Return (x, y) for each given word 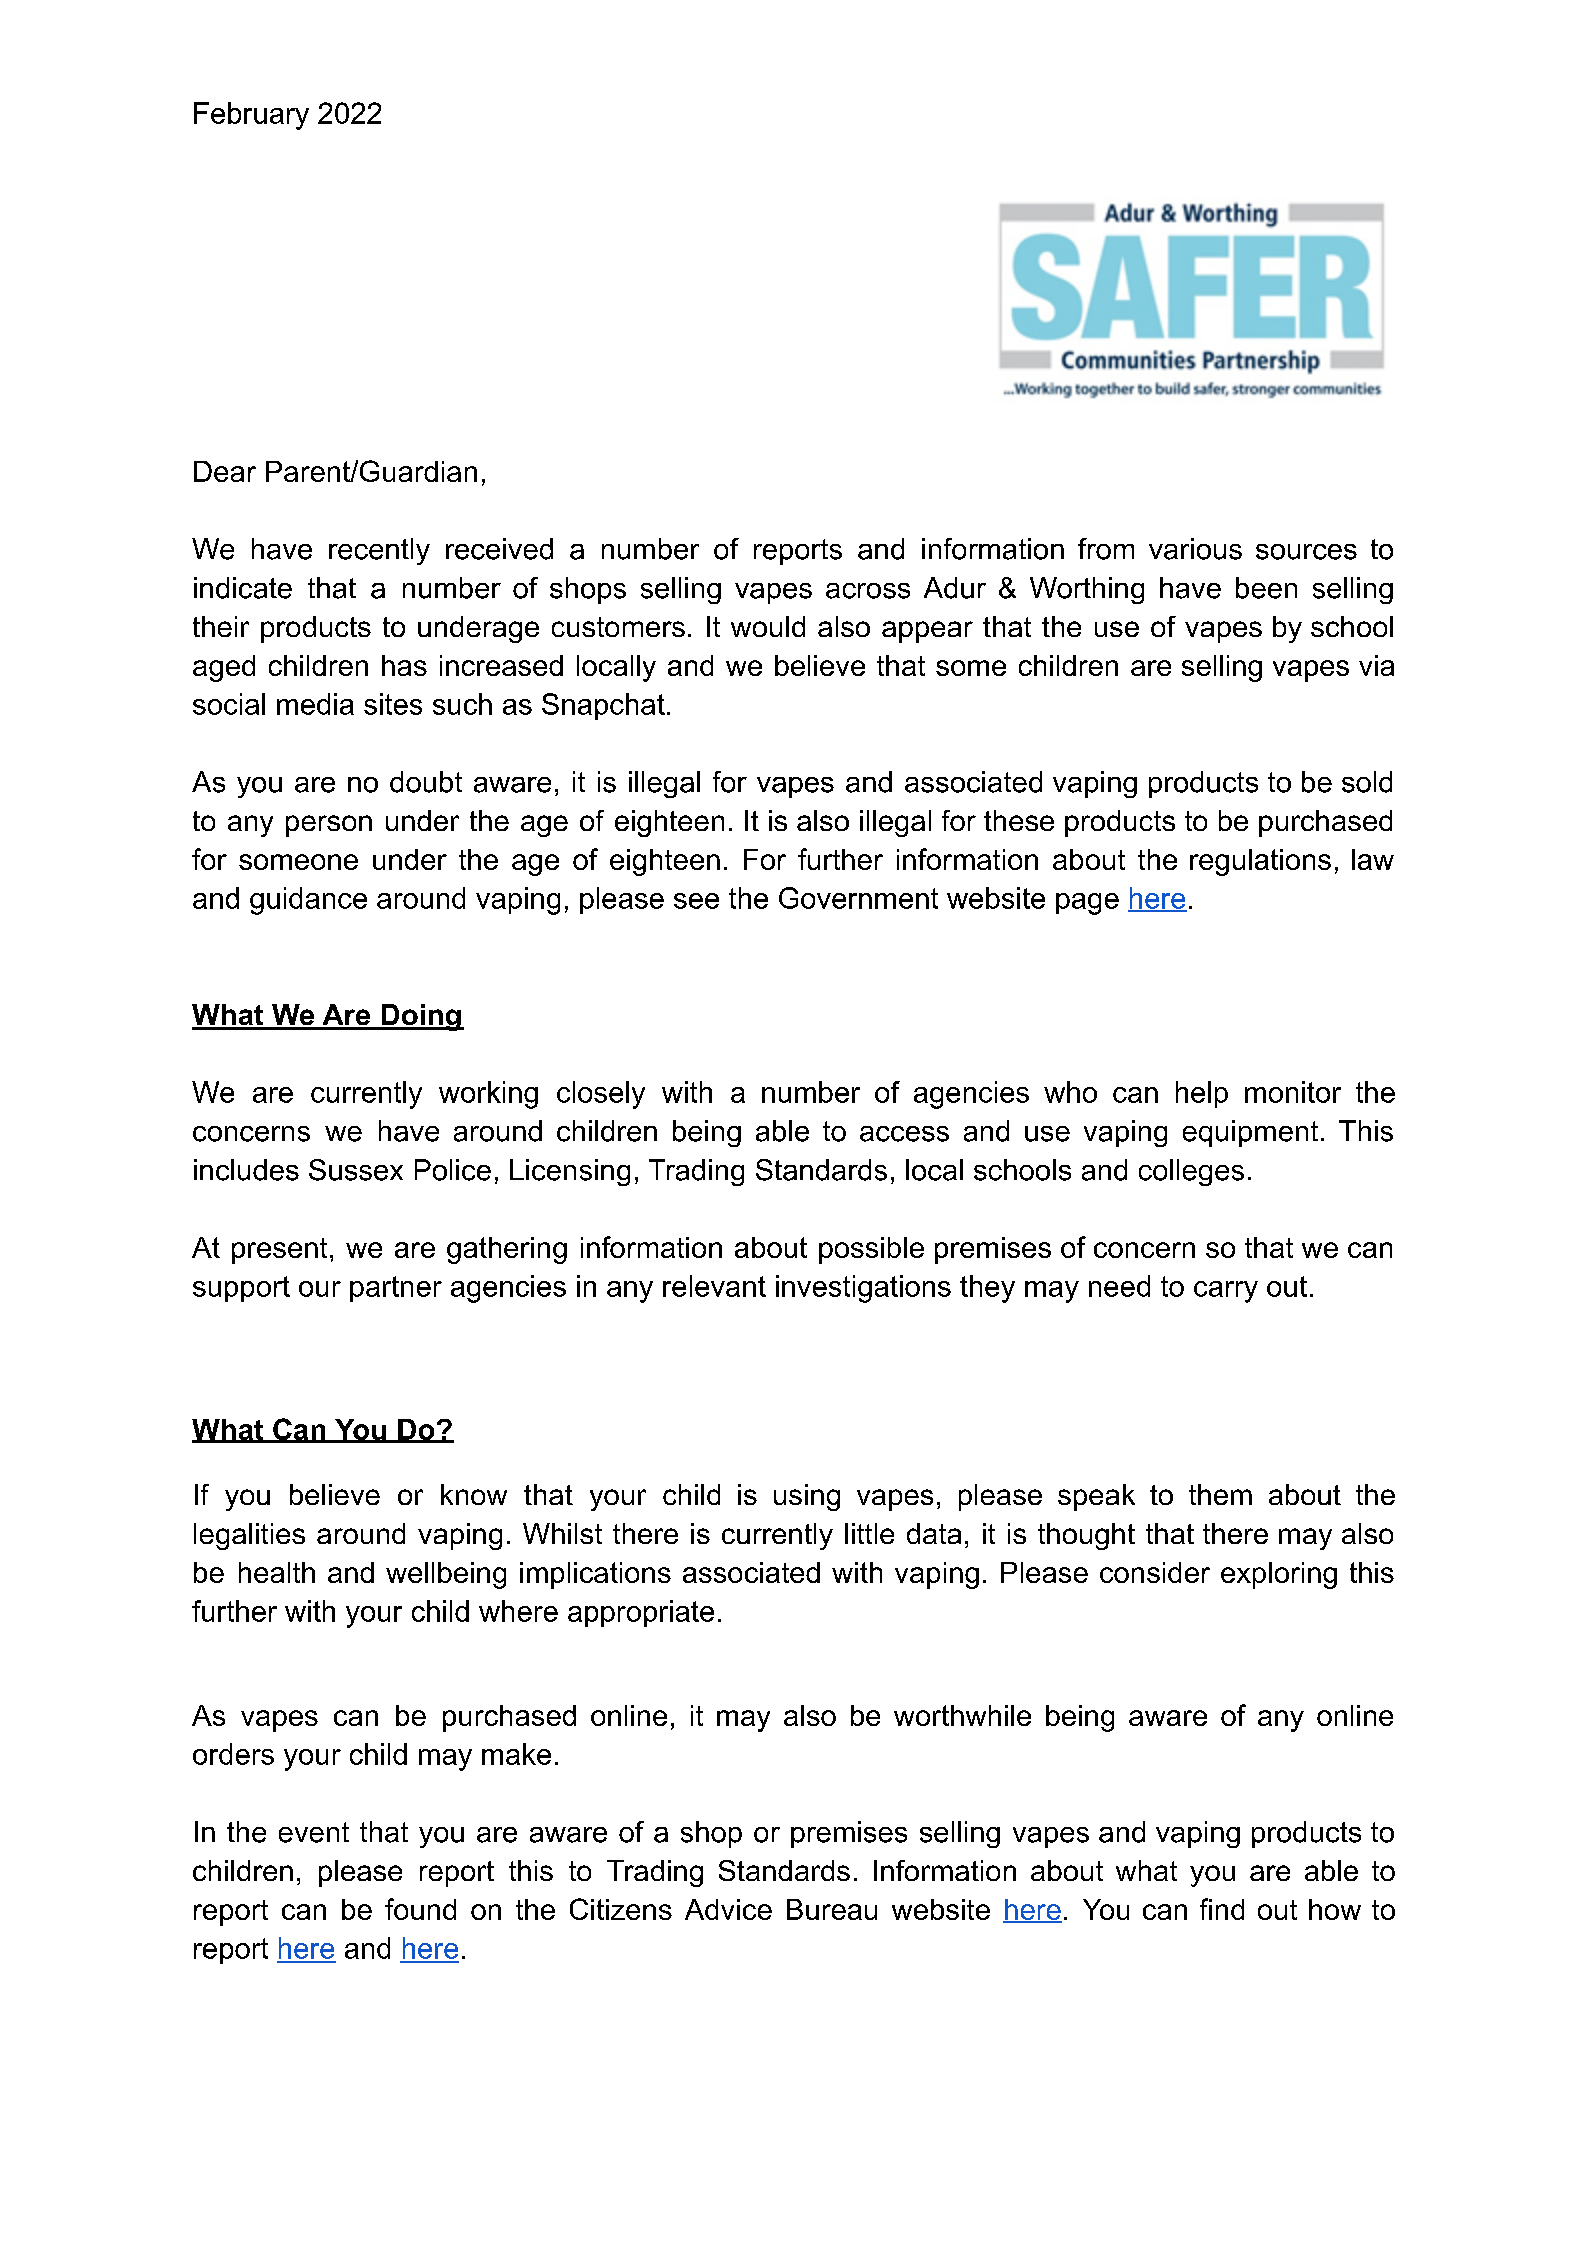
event (314, 1832)
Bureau (832, 1909)
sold (1367, 782)
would (768, 626)
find (1222, 1909)
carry (1226, 1292)
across (868, 591)
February (251, 116)
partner (396, 1289)
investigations (863, 1289)
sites (393, 704)
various (1195, 549)
